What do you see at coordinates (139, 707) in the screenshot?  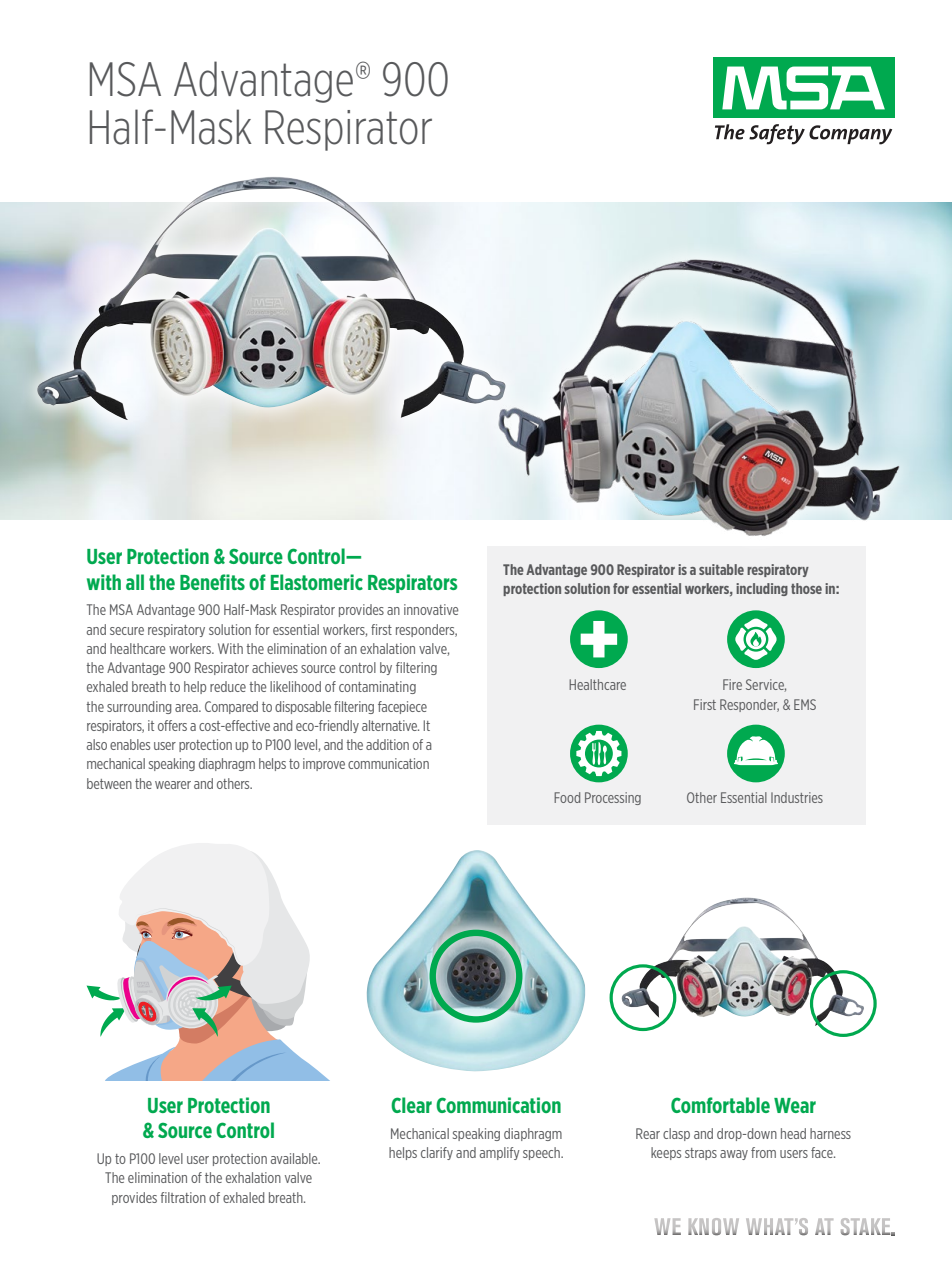 I see `surrounding` at bounding box center [139, 707].
